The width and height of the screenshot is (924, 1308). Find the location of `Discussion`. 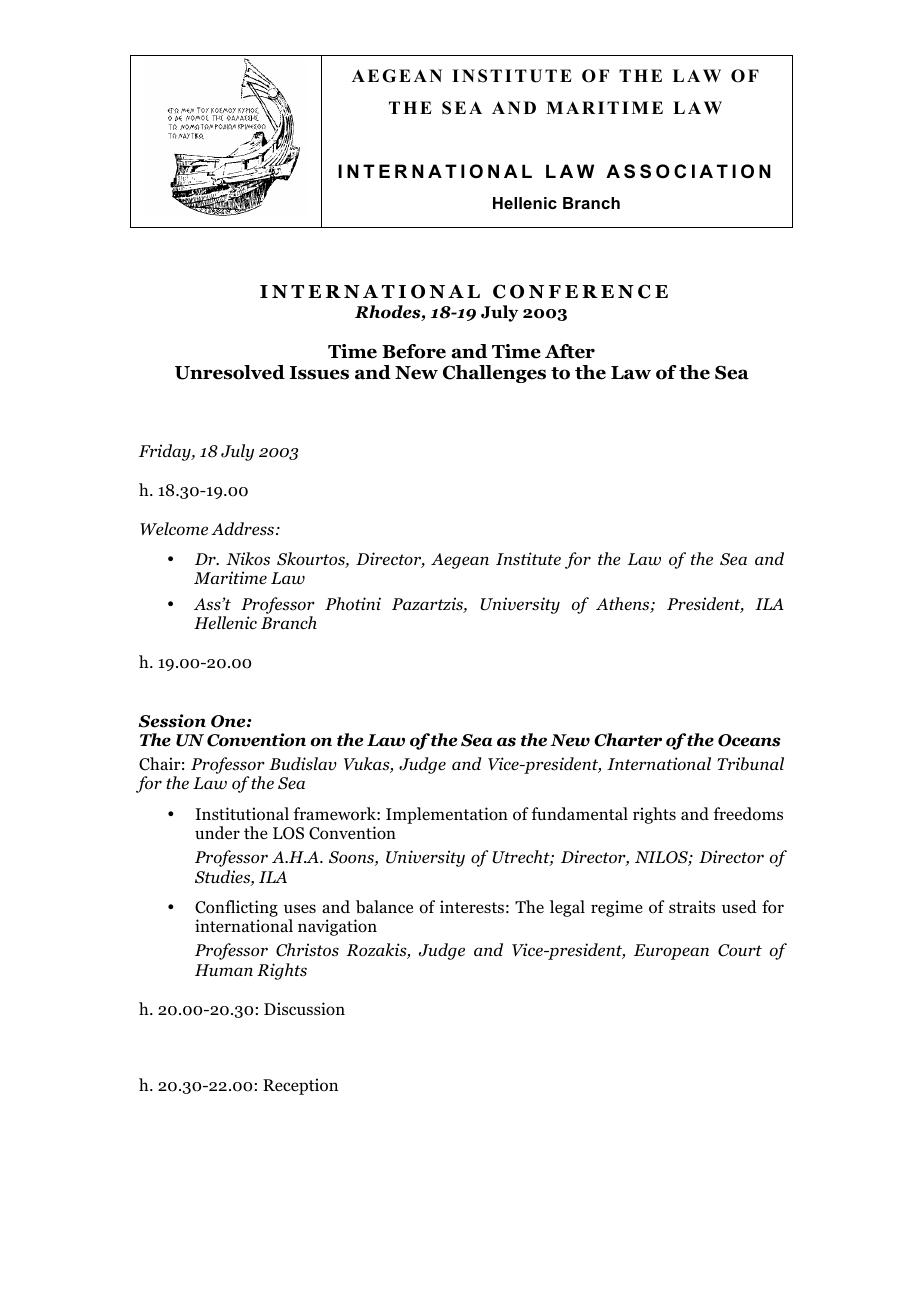

Discussion is located at coordinates (304, 1009).
